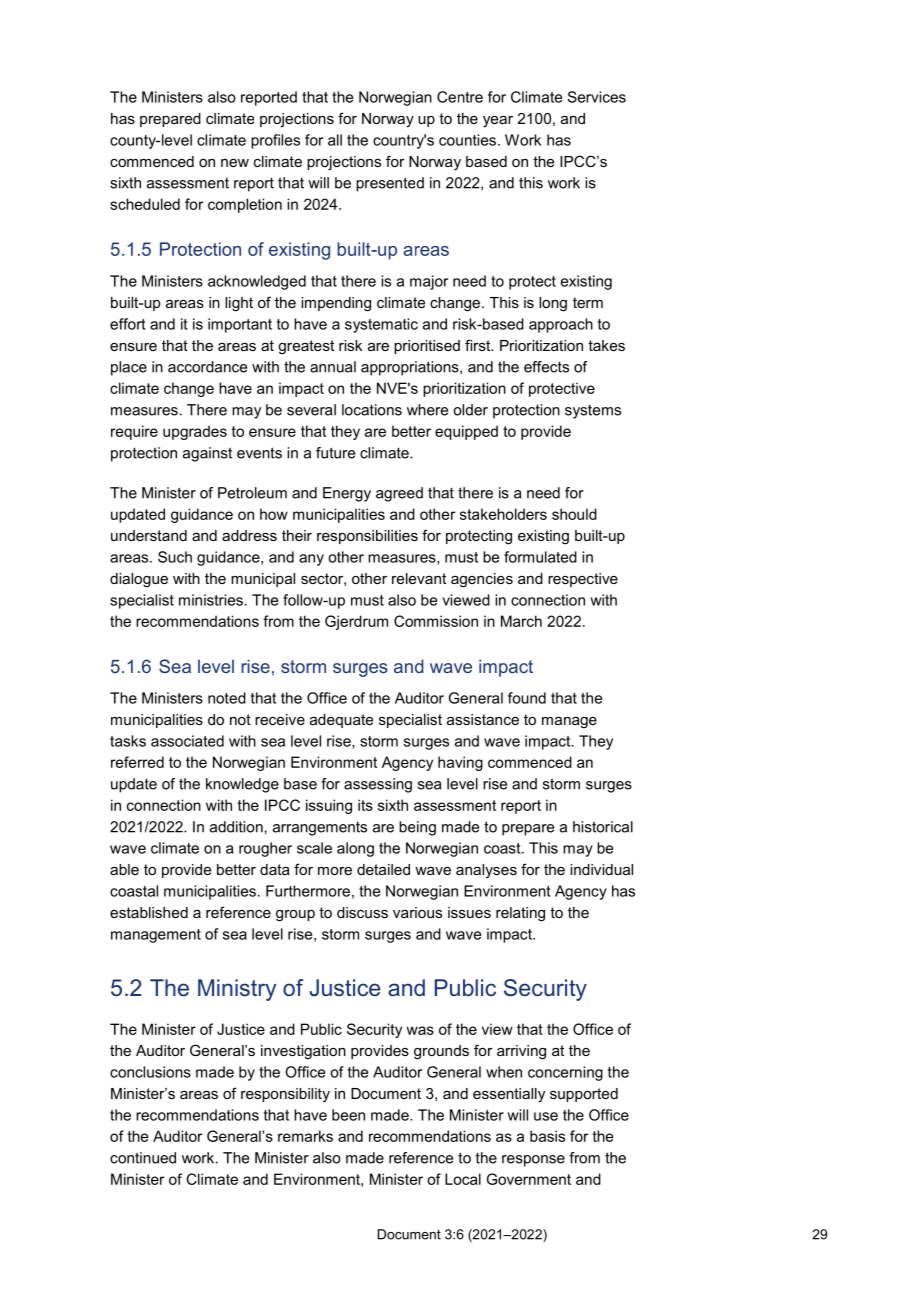  Describe the element at coordinates (207, 367) in the document. I see `accordance` at that location.
